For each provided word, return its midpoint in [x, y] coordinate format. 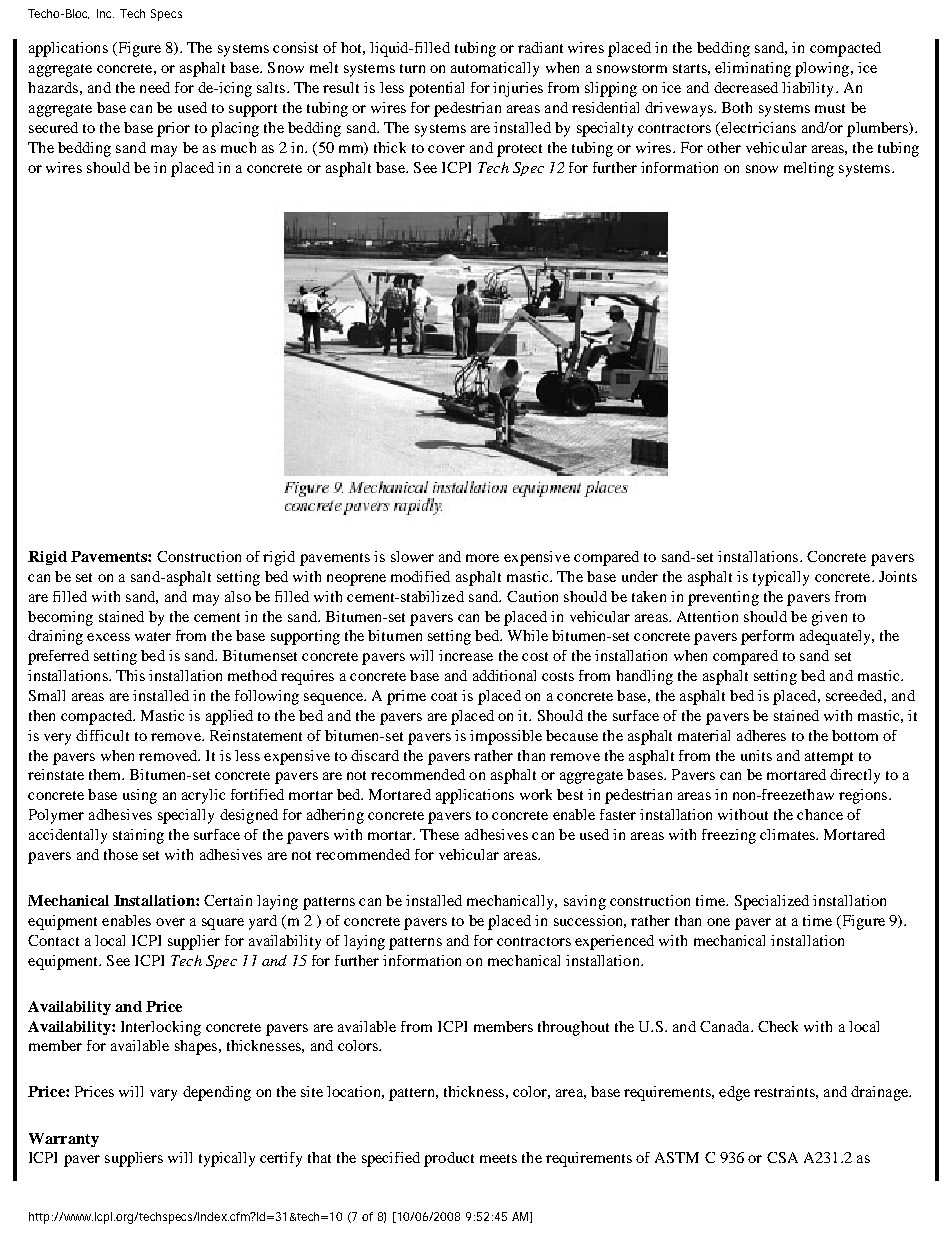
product [449, 1159]
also [238, 596]
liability [809, 89]
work [536, 794]
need [155, 87]
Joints [898, 576]
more [482, 558]
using [140, 796]
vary [163, 1095]
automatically [495, 69]
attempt [829, 758]
